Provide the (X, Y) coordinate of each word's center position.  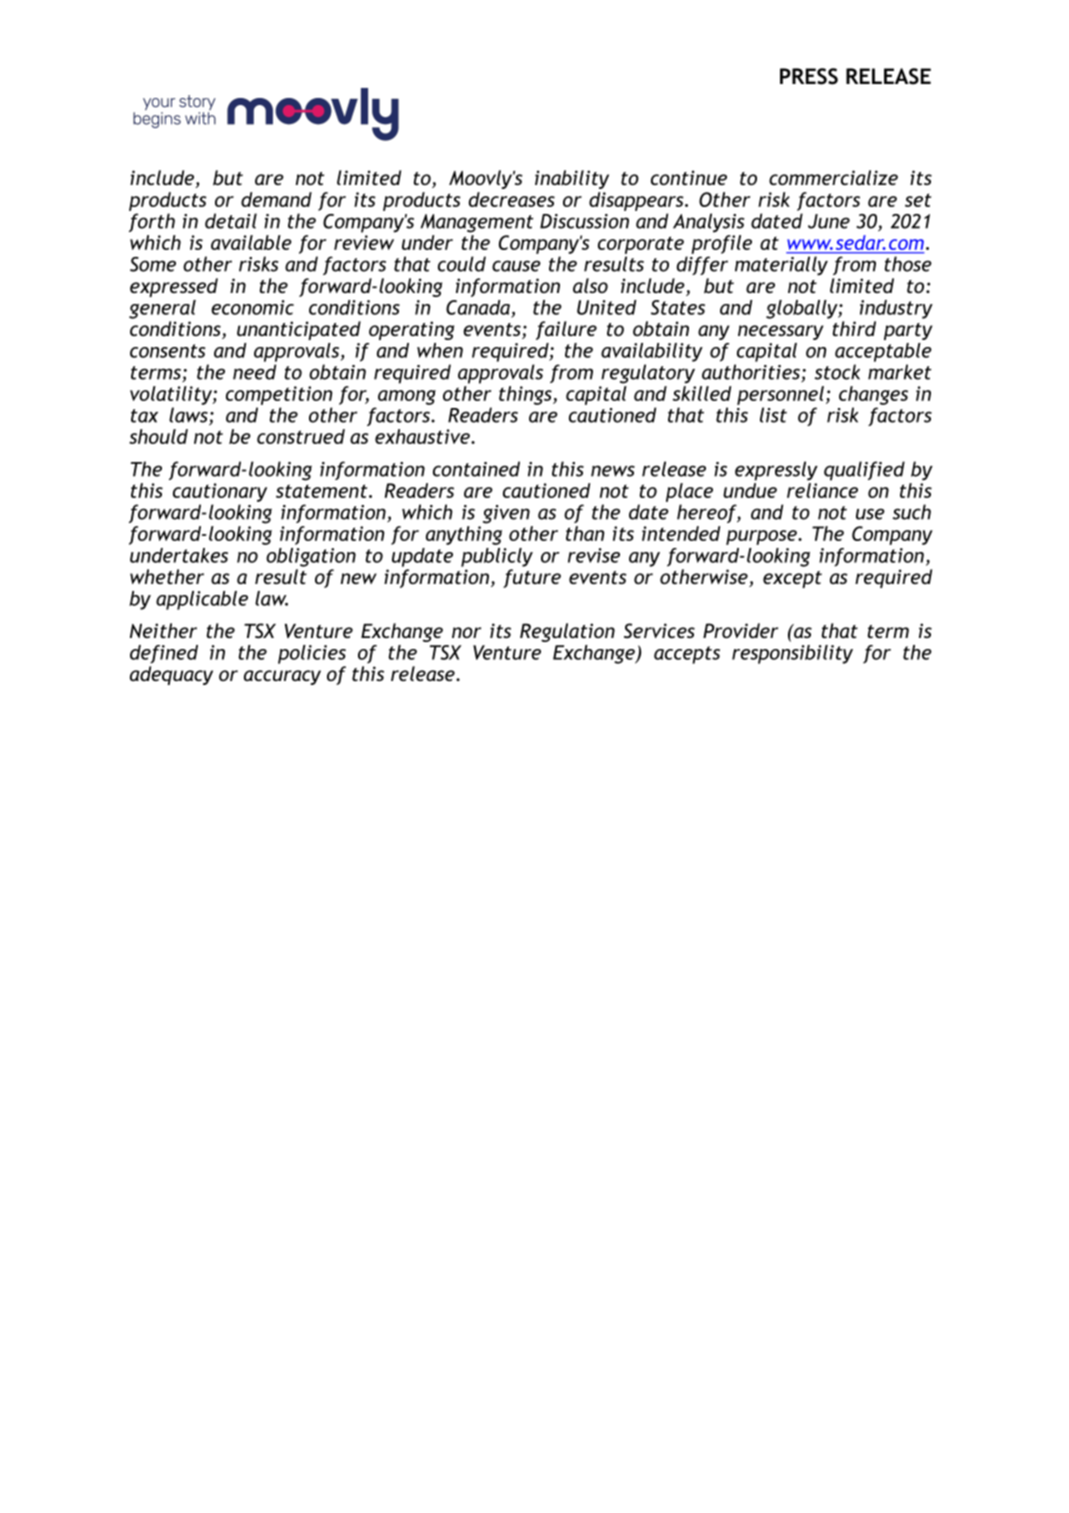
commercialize (833, 177)
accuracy (282, 677)
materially (781, 266)
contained (476, 469)
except (792, 579)
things (526, 395)
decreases (512, 199)
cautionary (220, 492)
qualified (864, 471)
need (254, 372)
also (590, 285)
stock (837, 372)
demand (276, 199)
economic (252, 307)
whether (167, 576)
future (532, 578)
